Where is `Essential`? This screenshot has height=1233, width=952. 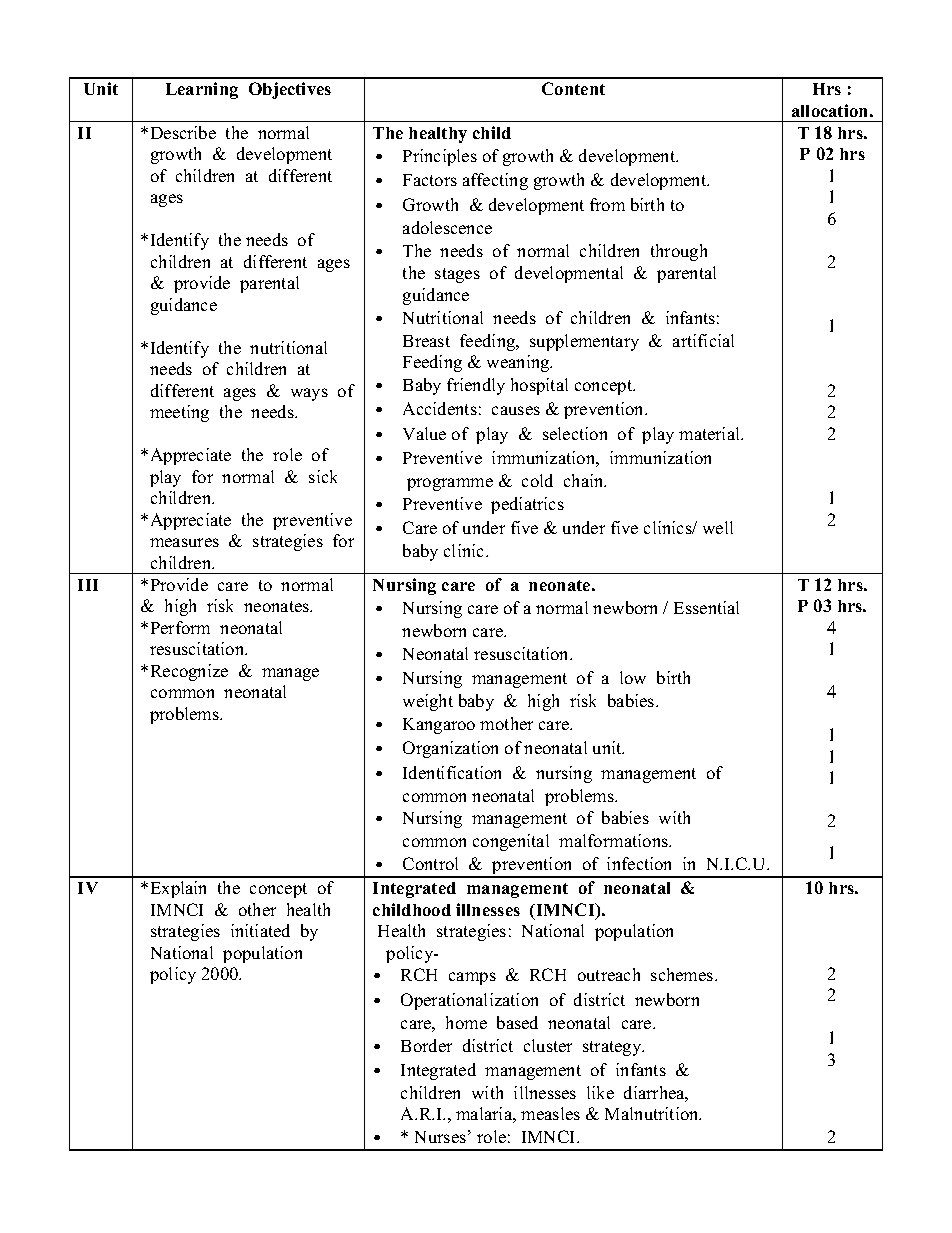
Essential is located at coordinates (706, 607).
